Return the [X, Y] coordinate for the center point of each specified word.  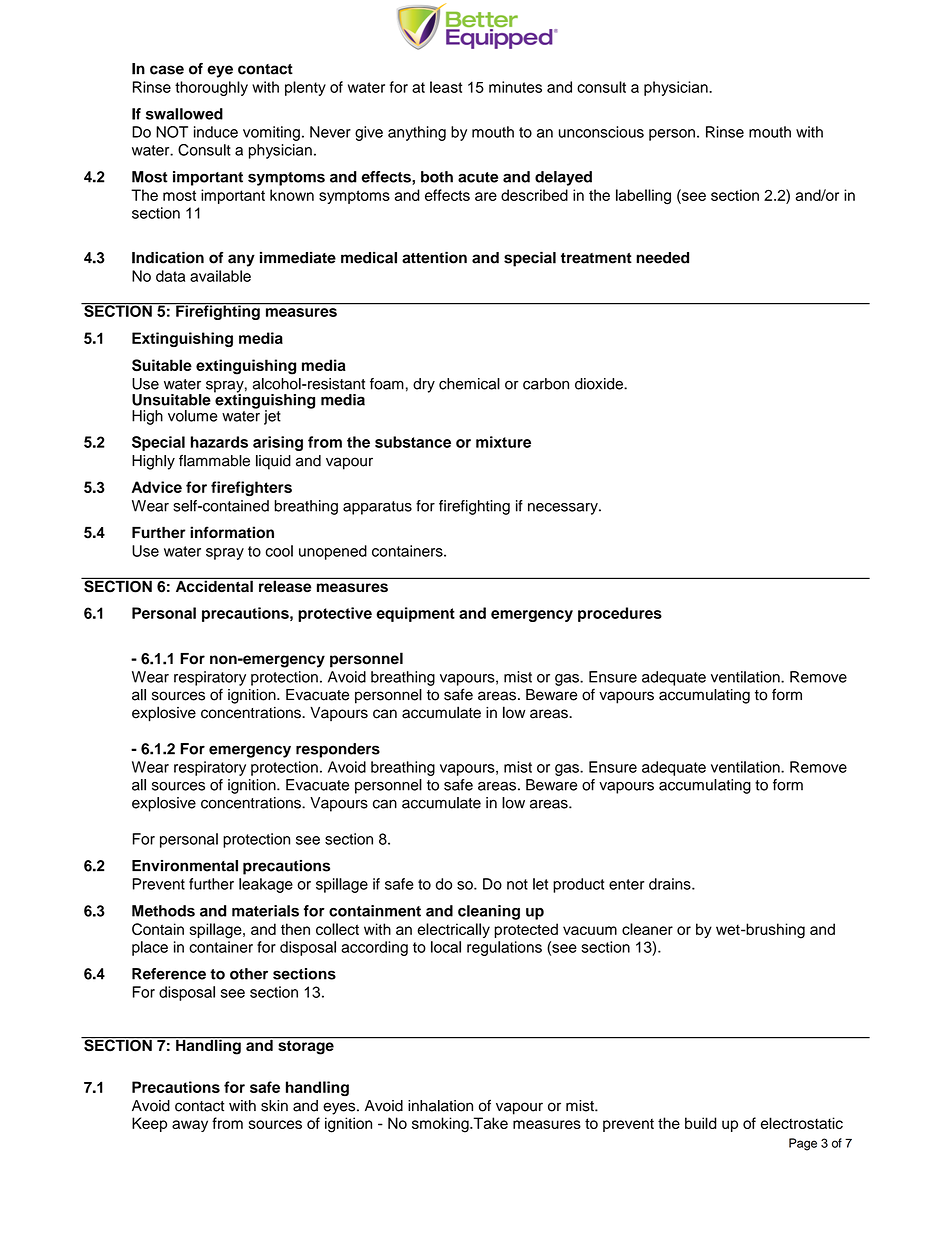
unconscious [601, 132]
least [446, 87]
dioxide [600, 384]
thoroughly [211, 88]
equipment [415, 614]
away [190, 1126]
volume [193, 416]
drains [671, 884]
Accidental [214, 585]
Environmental [185, 866]
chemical [469, 384]
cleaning [489, 912]
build [701, 1123]
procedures [620, 614]
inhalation [440, 1106]
